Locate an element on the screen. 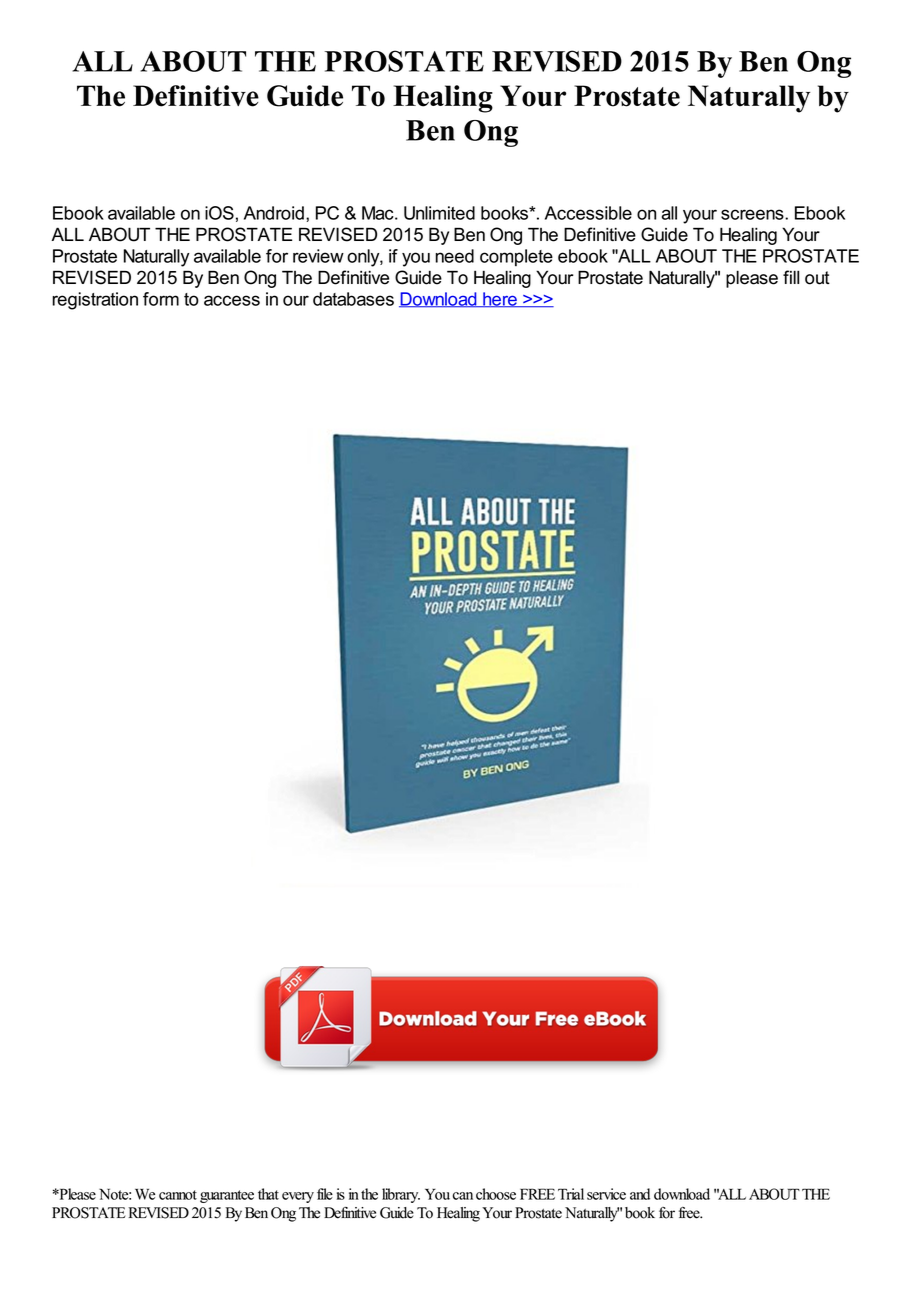 This screenshot has height=1308, width=924. fill is located at coordinates (791, 277).
